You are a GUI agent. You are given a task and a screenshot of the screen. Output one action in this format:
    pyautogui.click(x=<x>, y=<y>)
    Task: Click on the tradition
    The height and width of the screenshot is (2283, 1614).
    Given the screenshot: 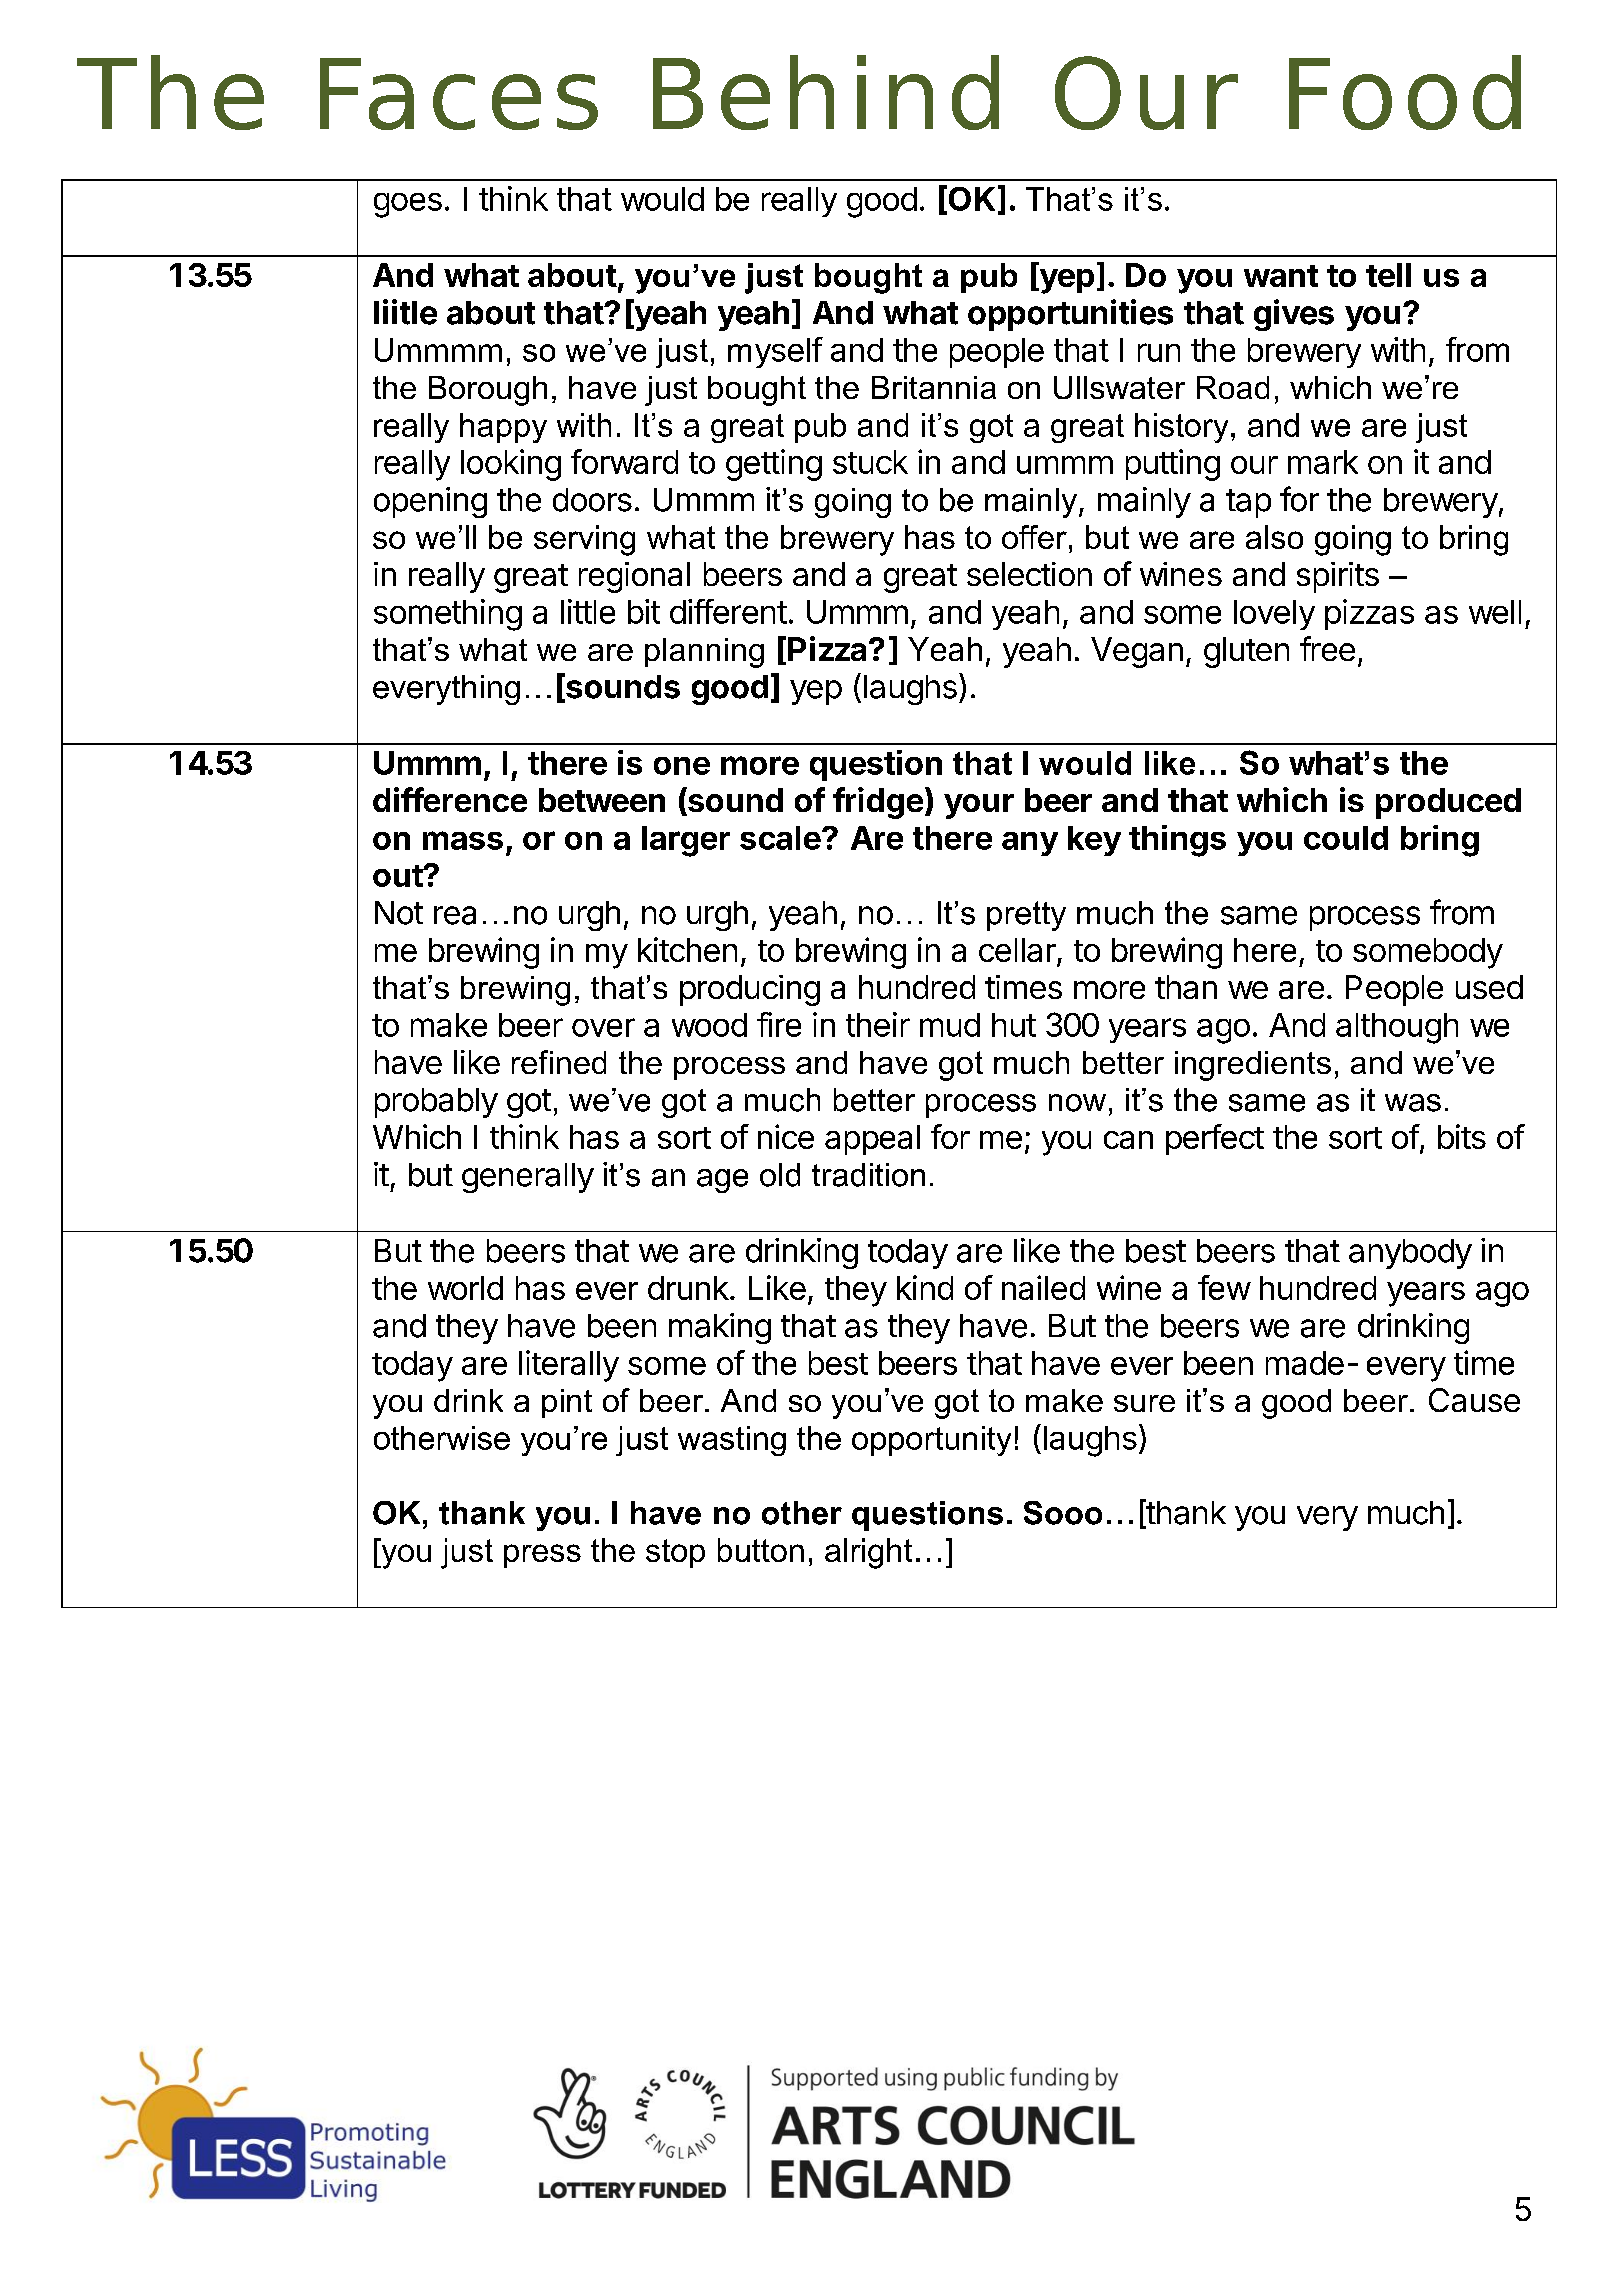 What is the action you would take?
    pyautogui.click(x=868, y=1175)
